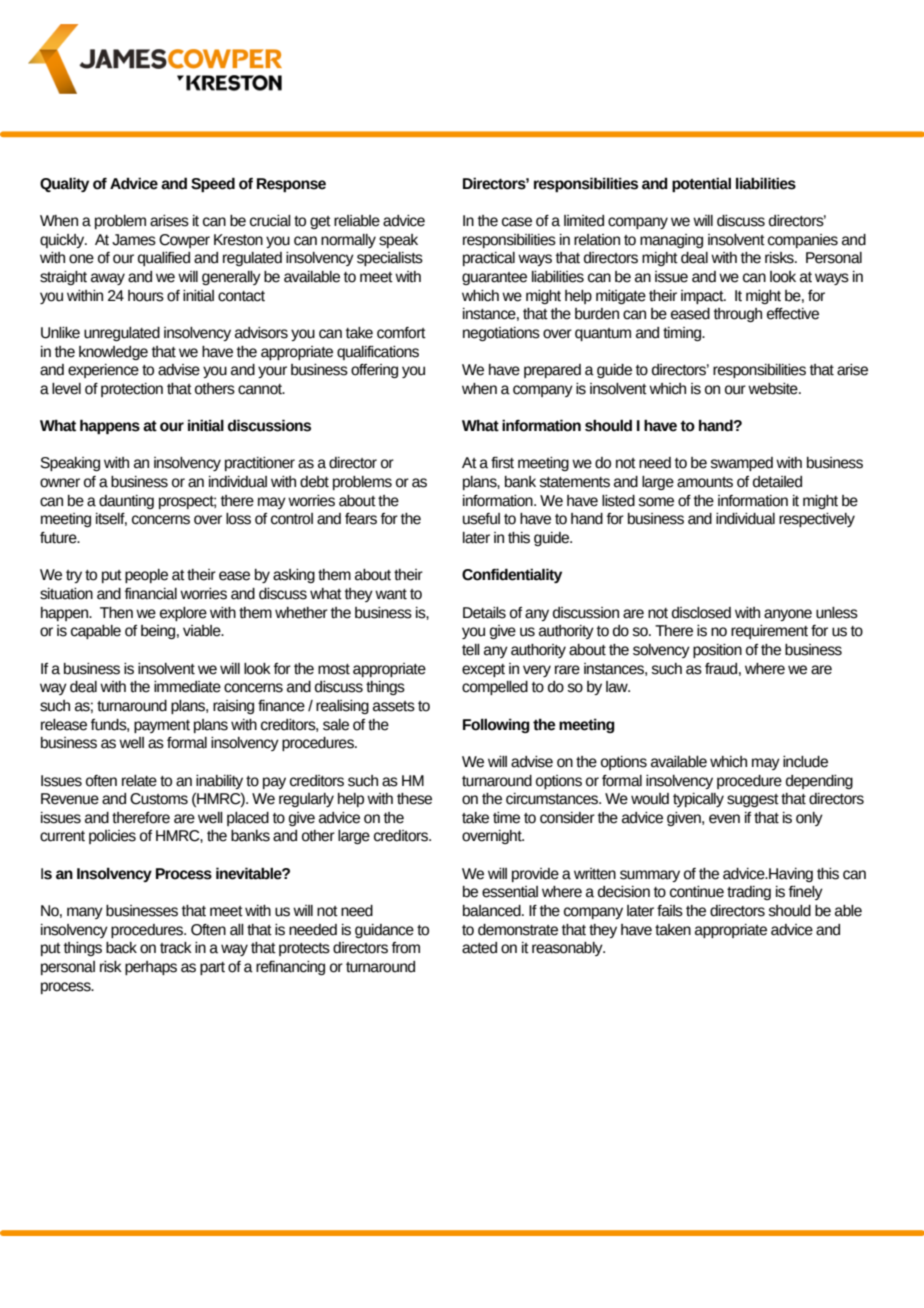 This document has height=1308, width=924. I want to click on website, so click(774, 389).
